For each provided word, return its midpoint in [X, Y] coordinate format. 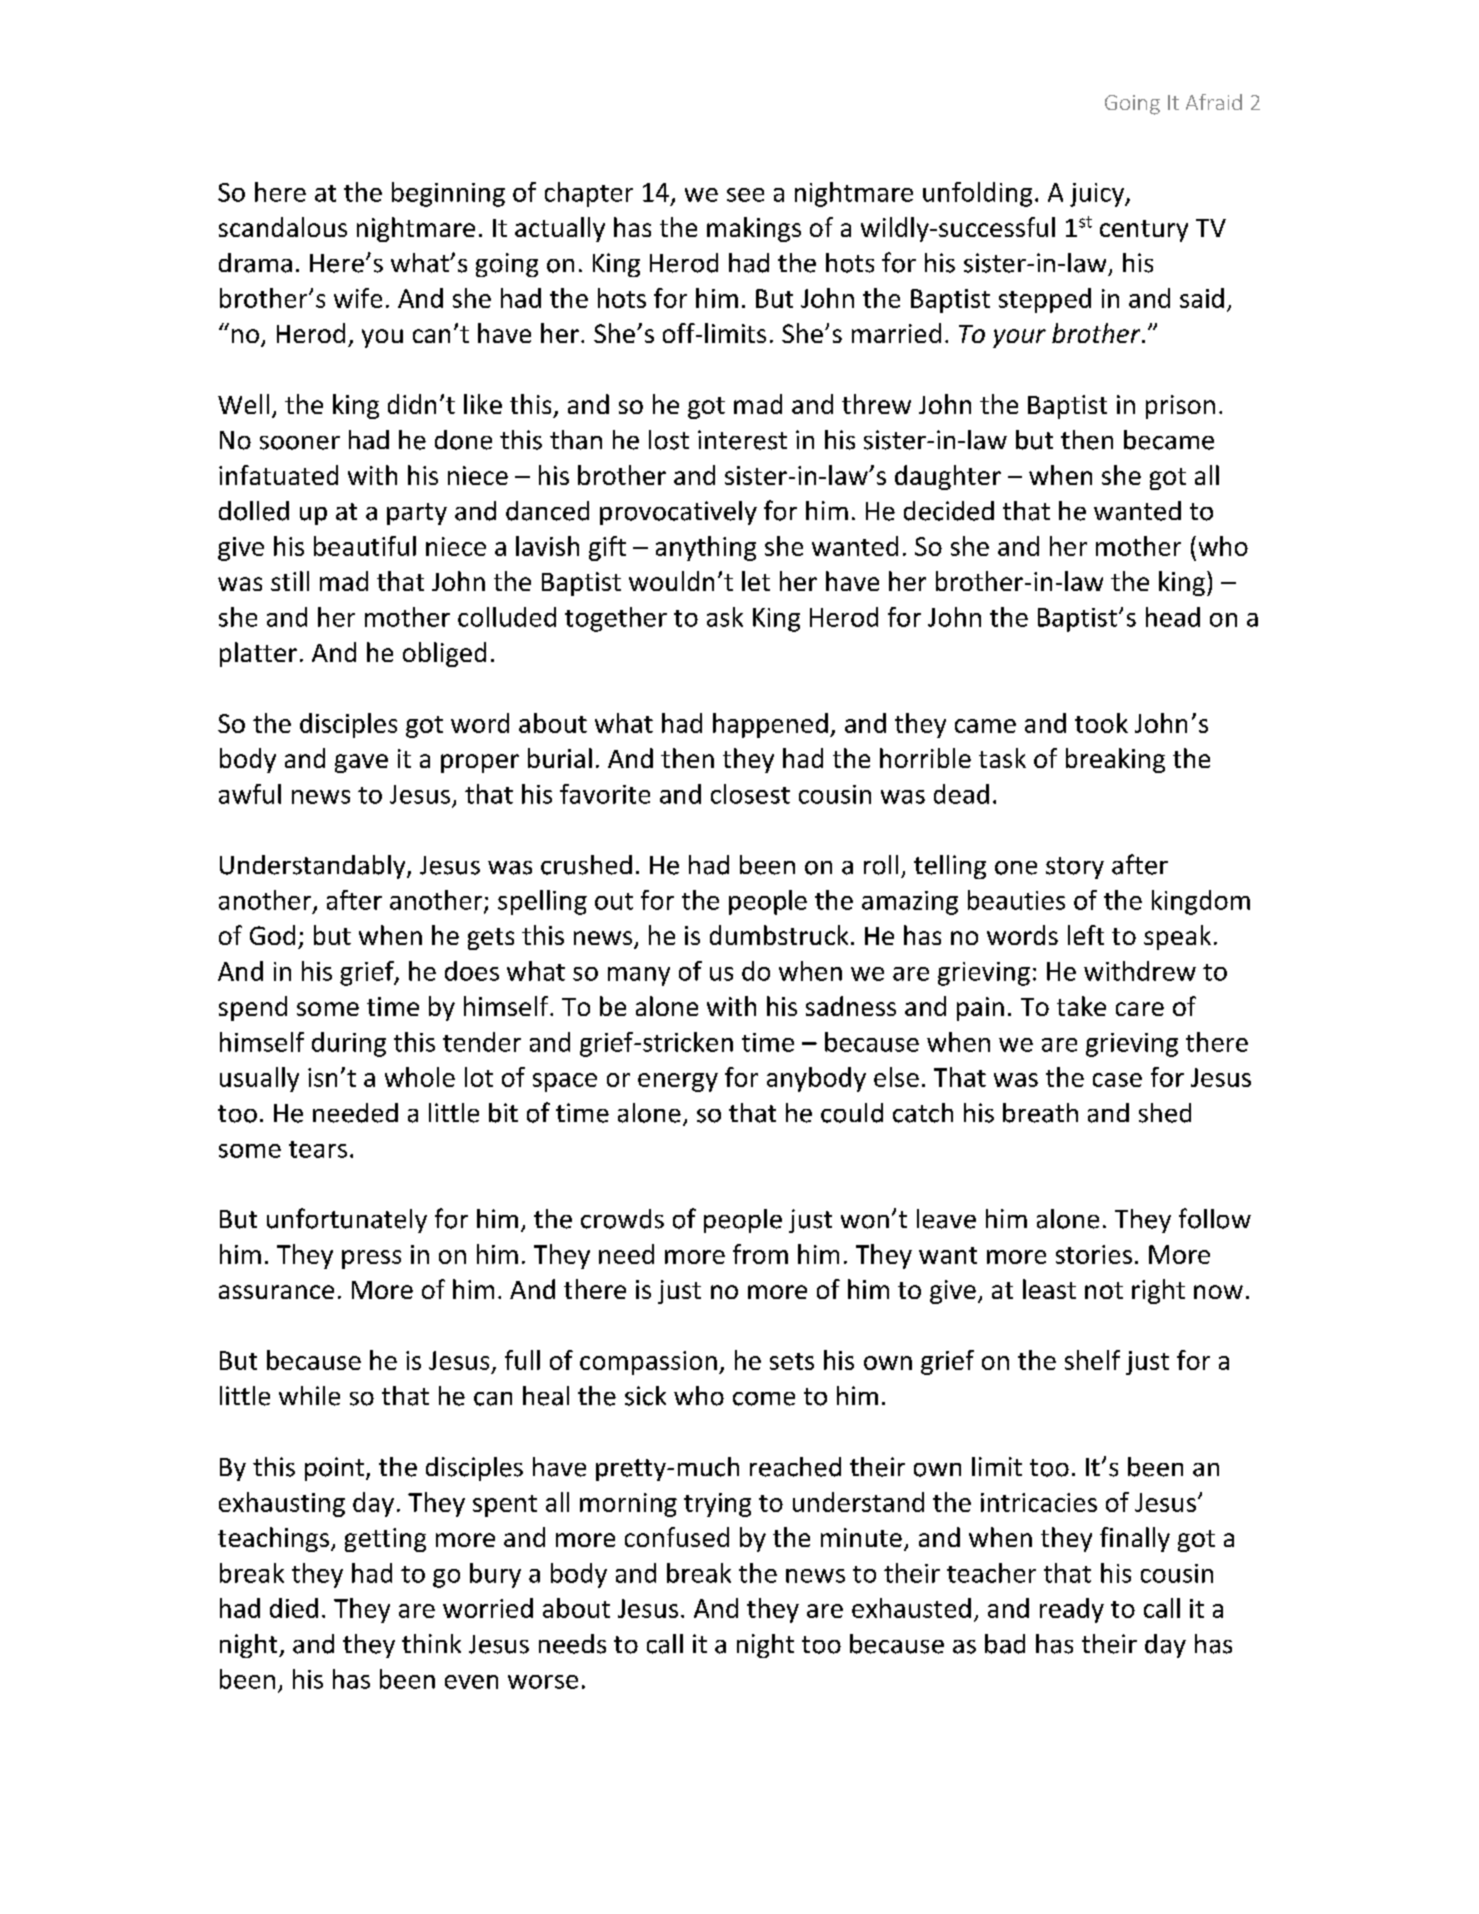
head [1173, 617]
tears [318, 1149]
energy [678, 1082]
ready [1072, 1610]
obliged [444, 654]
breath [1040, 1113]
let [756, 581]
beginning [448, 194]
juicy [1098, 195]
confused [677, 1537]
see [745, 195]
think [431, 1643]
